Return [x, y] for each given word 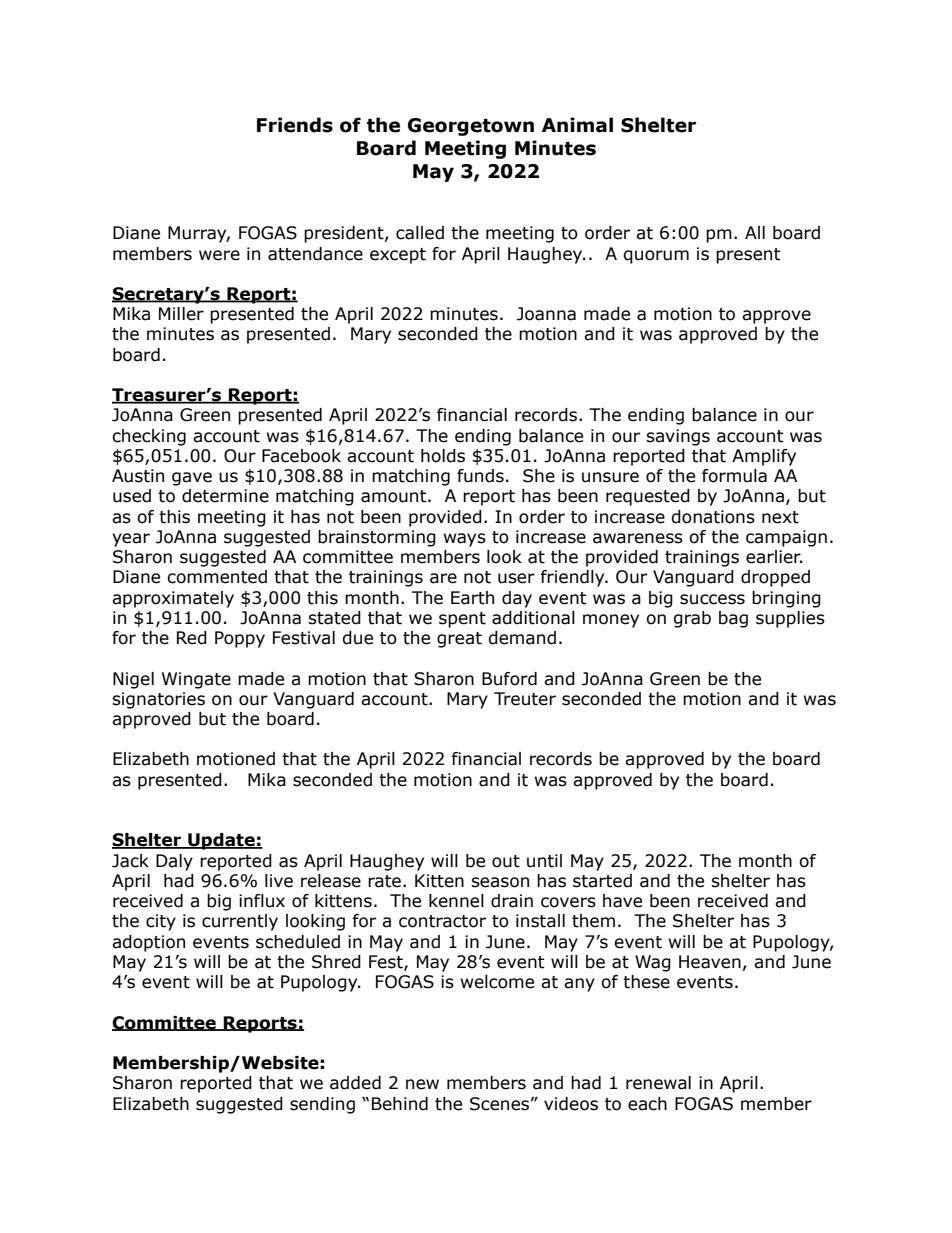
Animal [577, 125]
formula [734, 476]
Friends [295, 125]
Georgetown [471, 127]
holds [443, 456]
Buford [509, 679]
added [355, 1083]
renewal [658, 1083]
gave [192, 479]
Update [221, 841]
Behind [400, 1104]
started [602, 881]
